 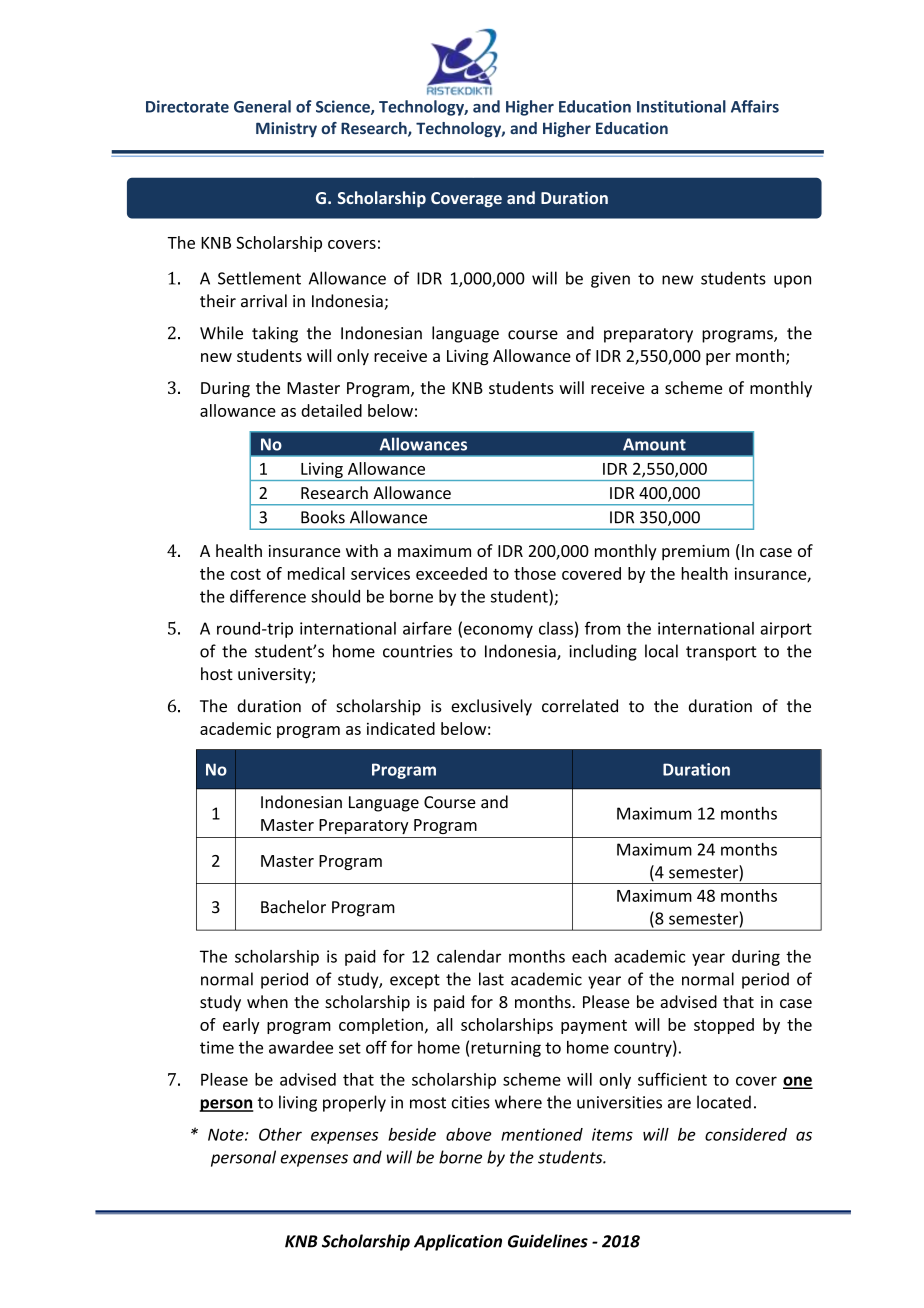 What do you see at coordinates (275, 334) in the document?
I see `taking` at bounding box center [275, 334].
